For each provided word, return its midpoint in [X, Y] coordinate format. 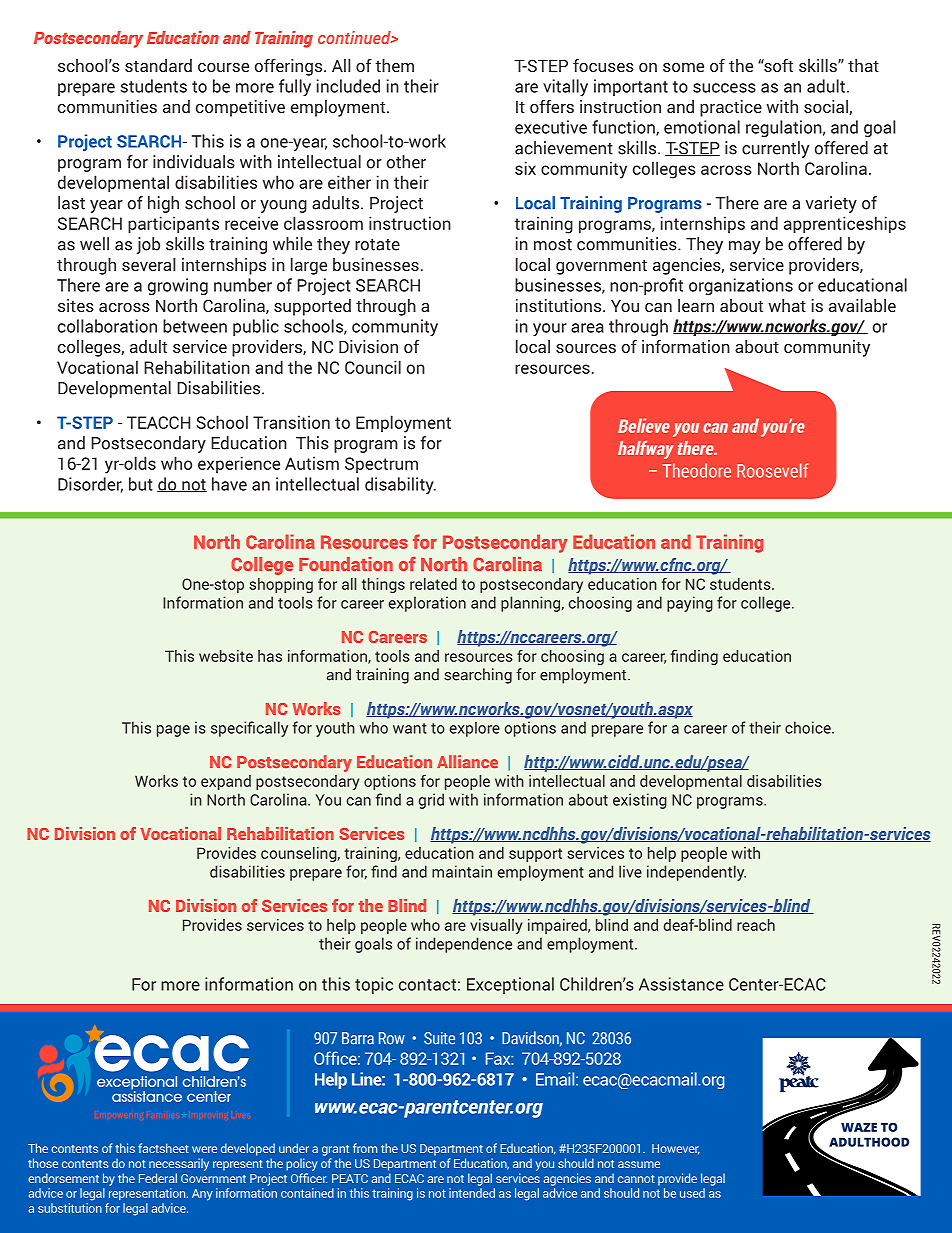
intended [472, 1193]
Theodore [697, 470]
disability [400, 485]
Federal [158, 1178]
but [141, 484]
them [394, 65]
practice [731, 108]
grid [431, 801]
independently [696, 873]
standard [158, 65]
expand [226, 782]
